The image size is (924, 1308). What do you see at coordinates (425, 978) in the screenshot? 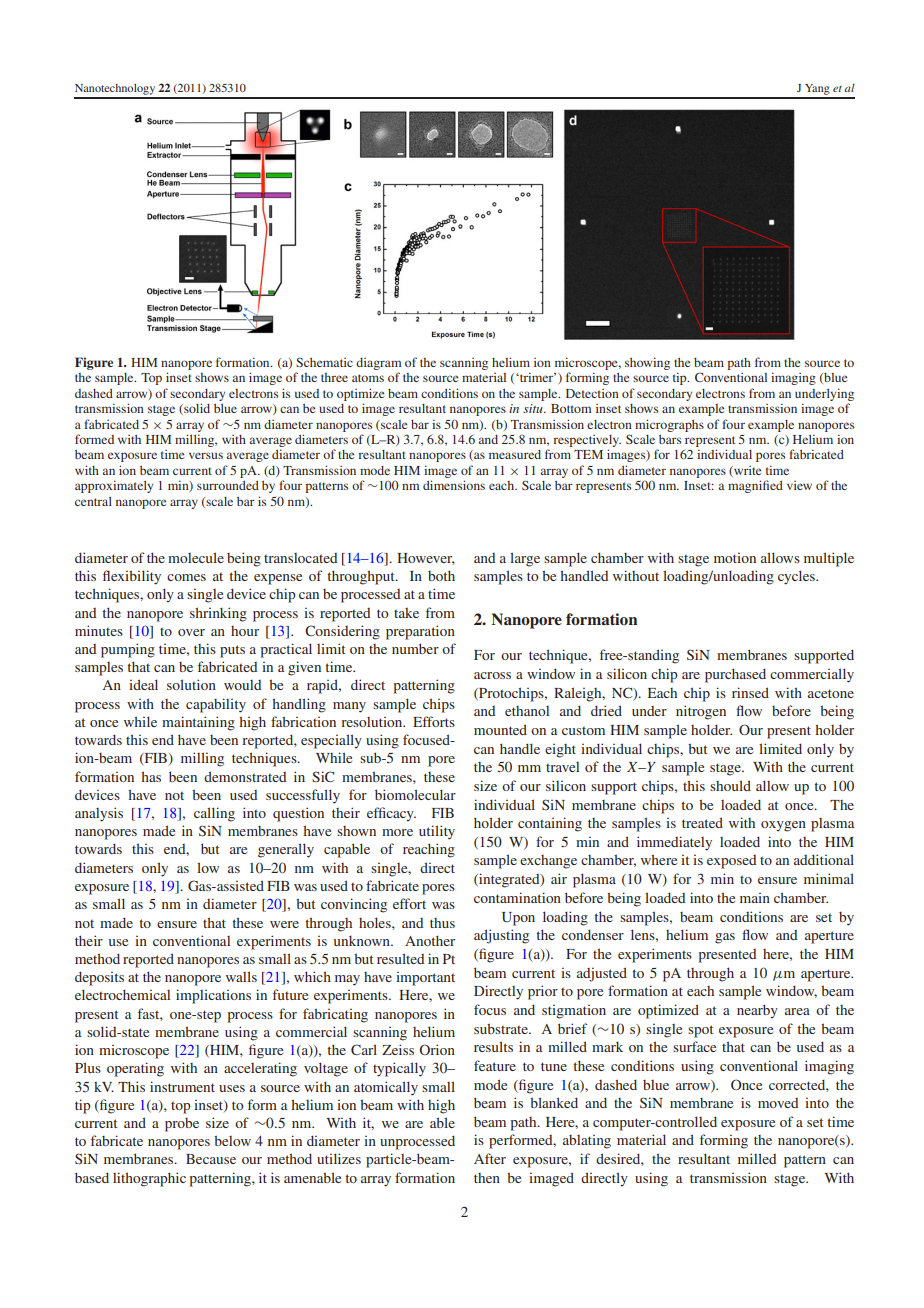
I see `important` at bounding box center [425, 978].
